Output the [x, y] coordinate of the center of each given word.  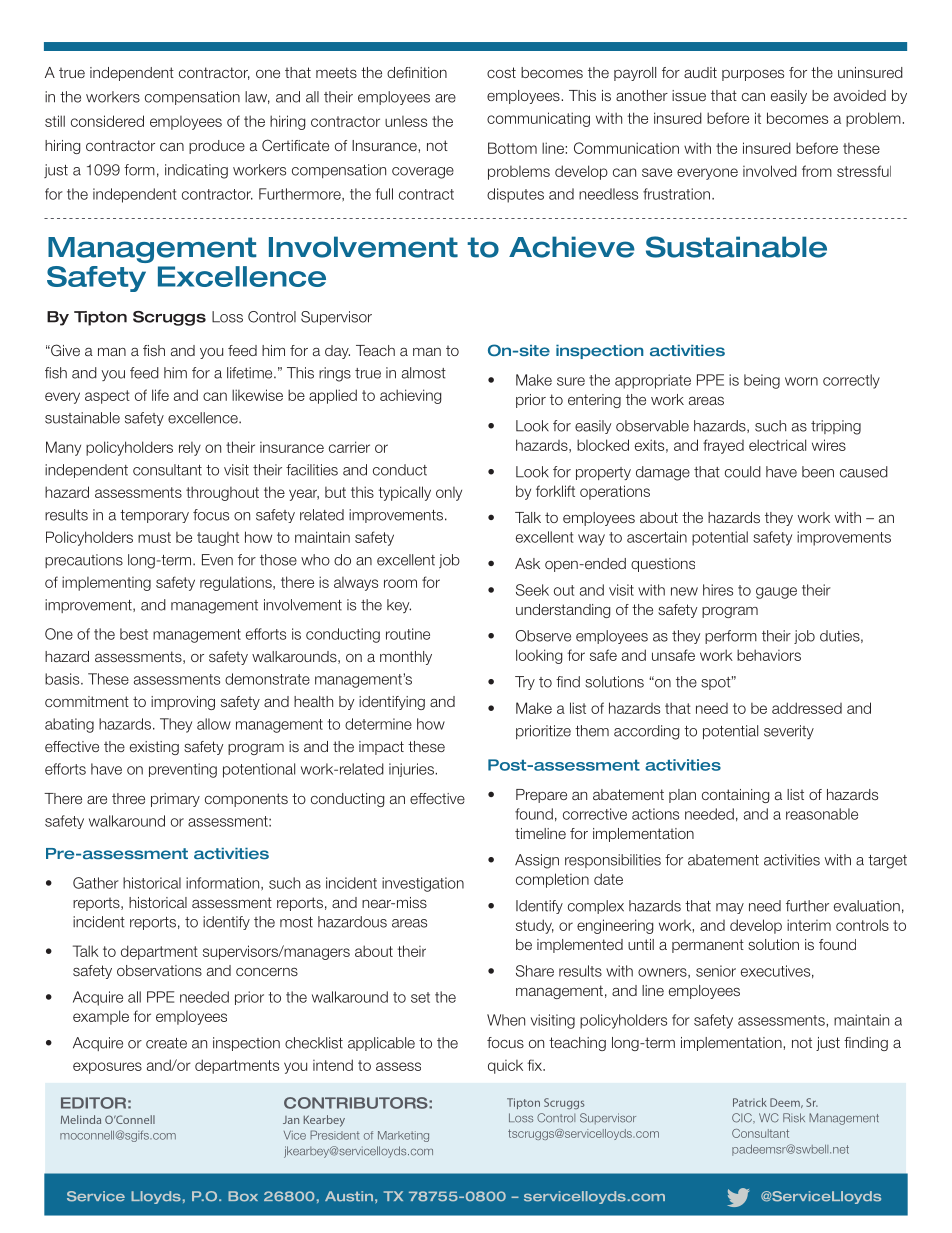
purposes [753, 75]
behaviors [769, 655]
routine [408, 634]
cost [501, 72]
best [134, 634]
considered [107, 121]
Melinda [81, 1119]
